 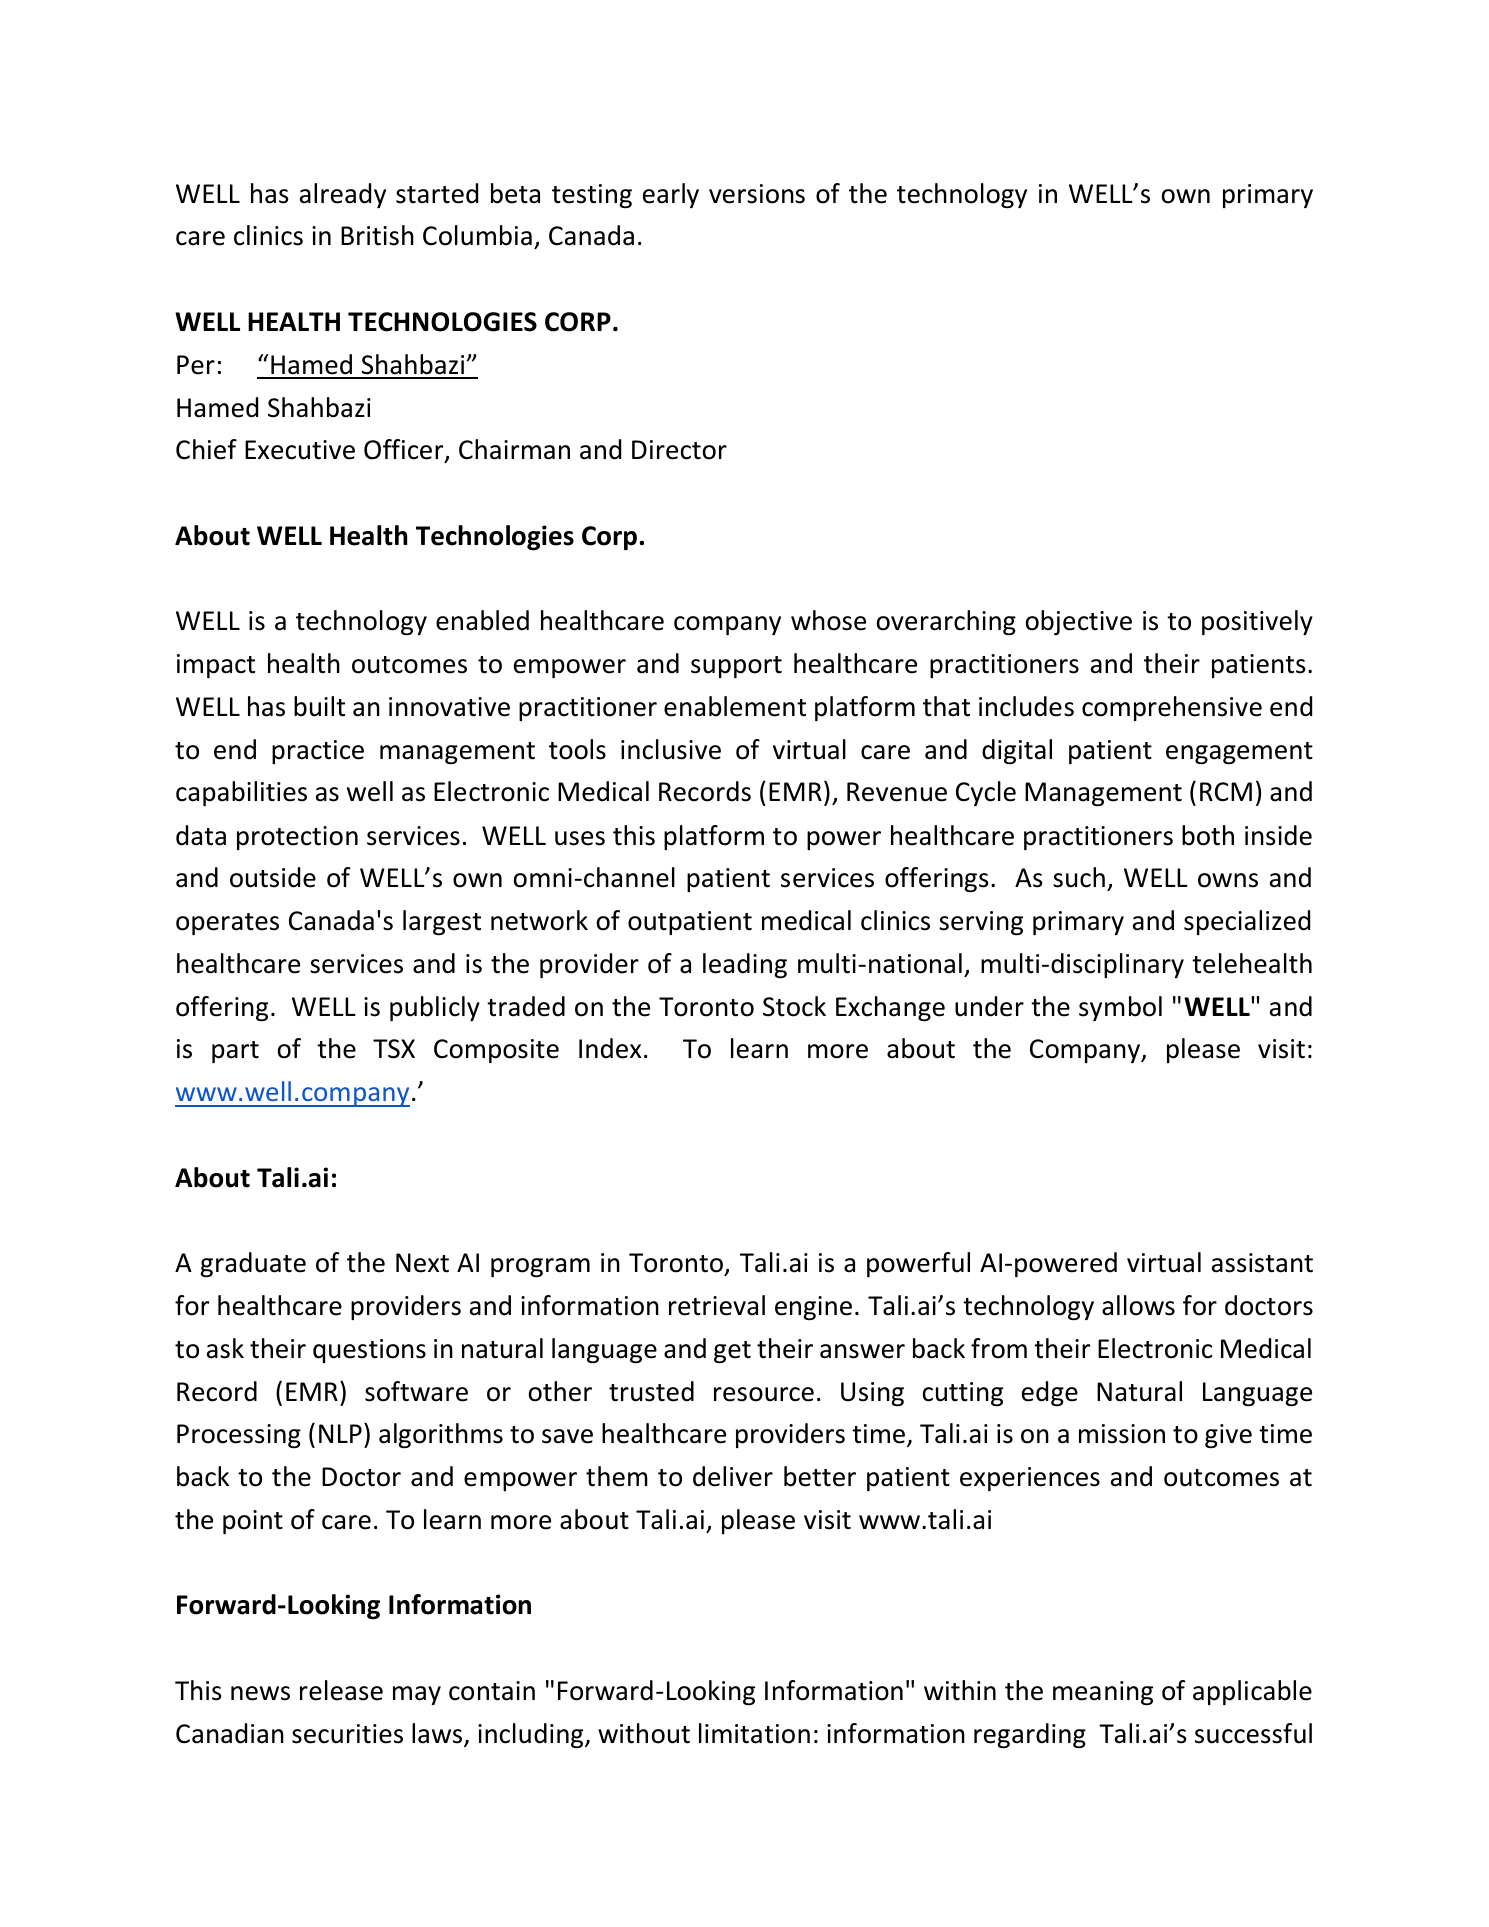 I want to click on impact, so click(x=216, y=666).
